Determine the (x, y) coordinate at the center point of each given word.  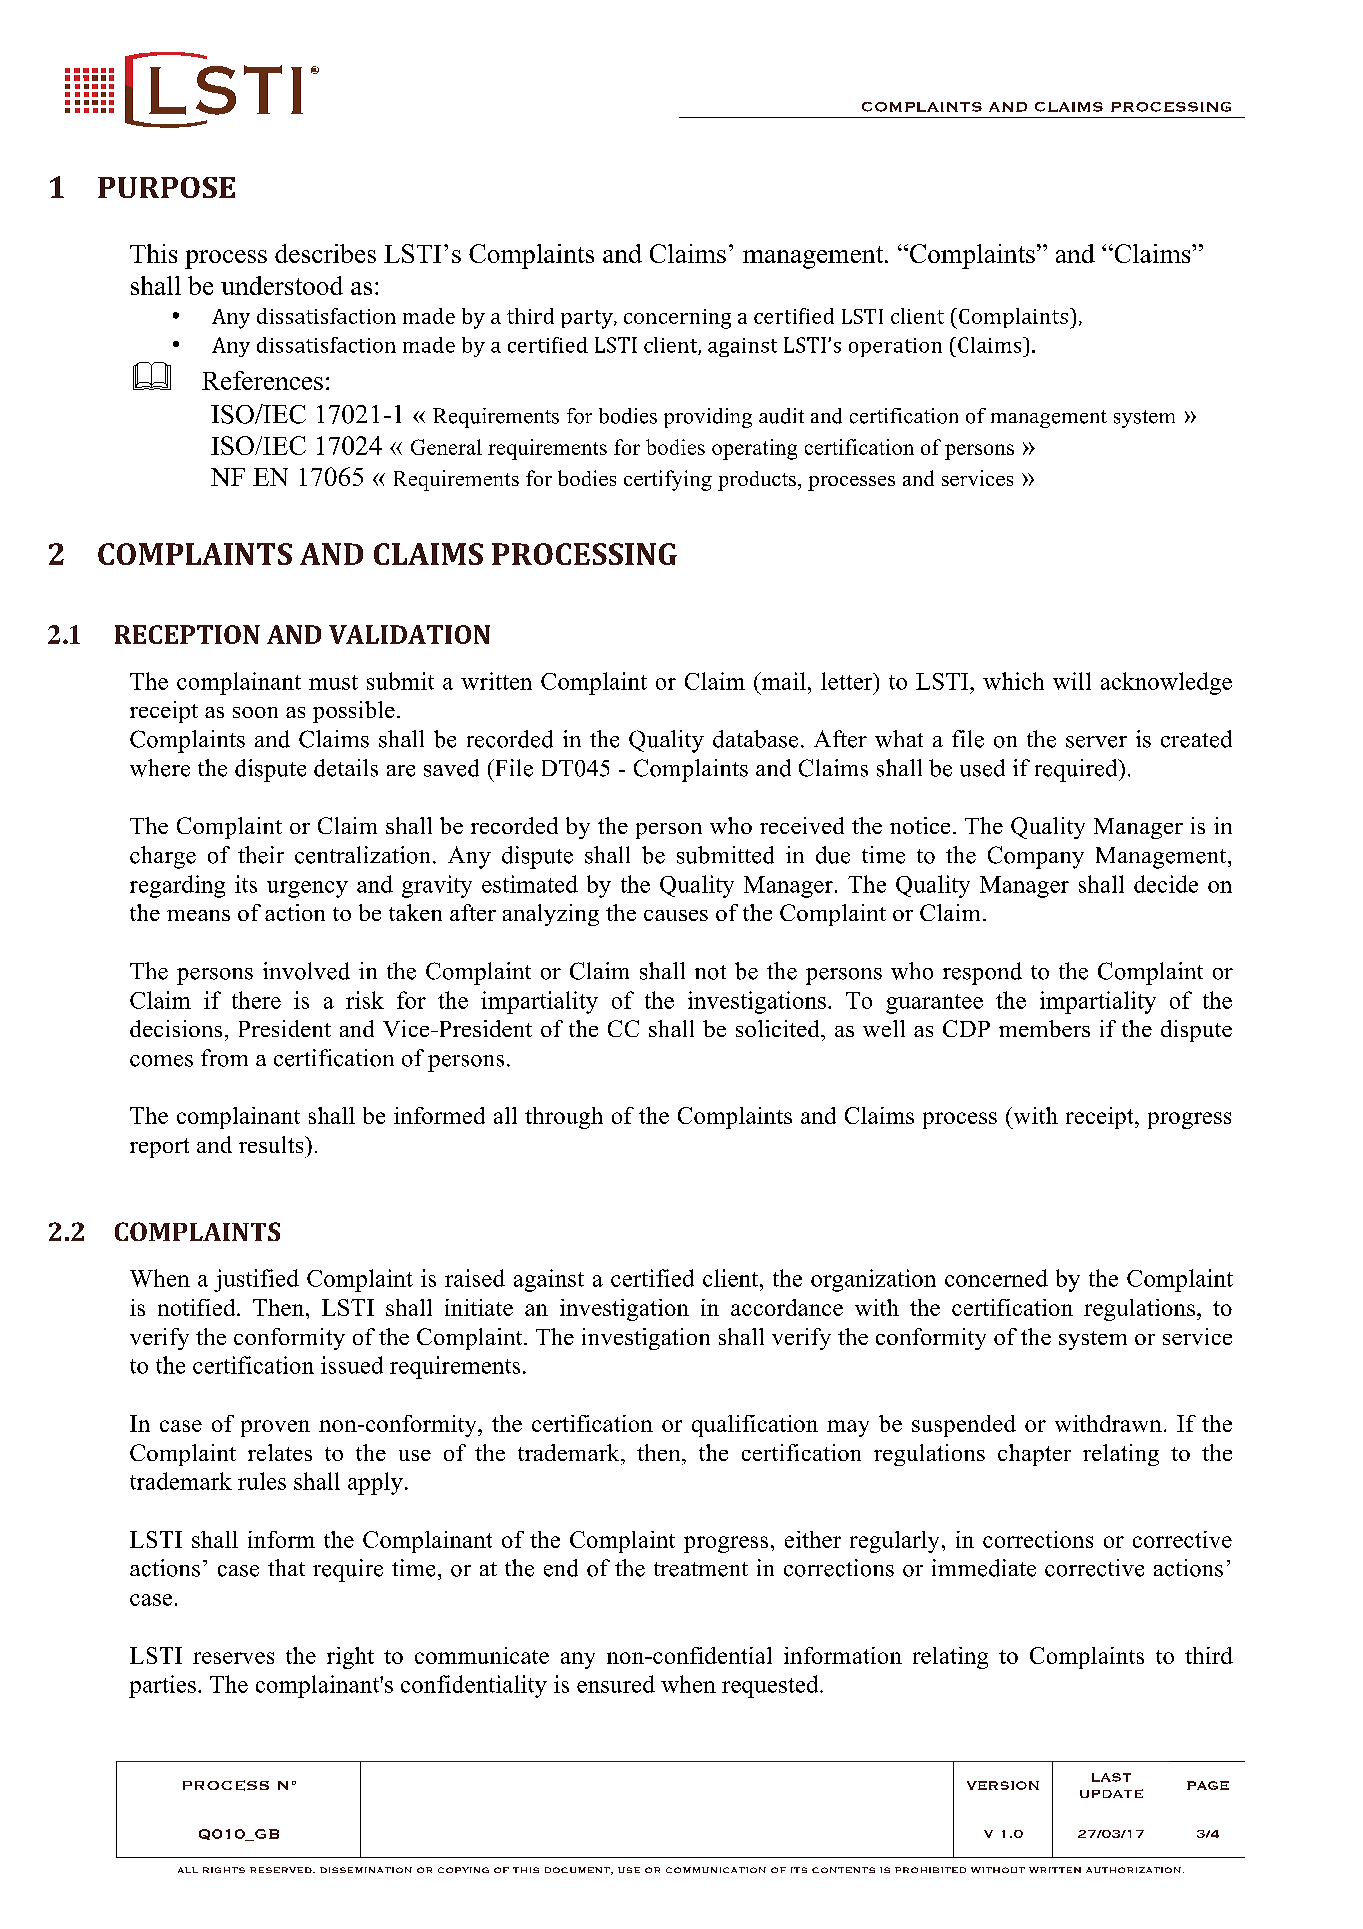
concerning (677, 319)
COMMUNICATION (716, 1870)
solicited (779, 1028)
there (256, 1000)
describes (325, 253)
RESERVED (282, 1870)
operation (895, 347)
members (1044, 1028)
